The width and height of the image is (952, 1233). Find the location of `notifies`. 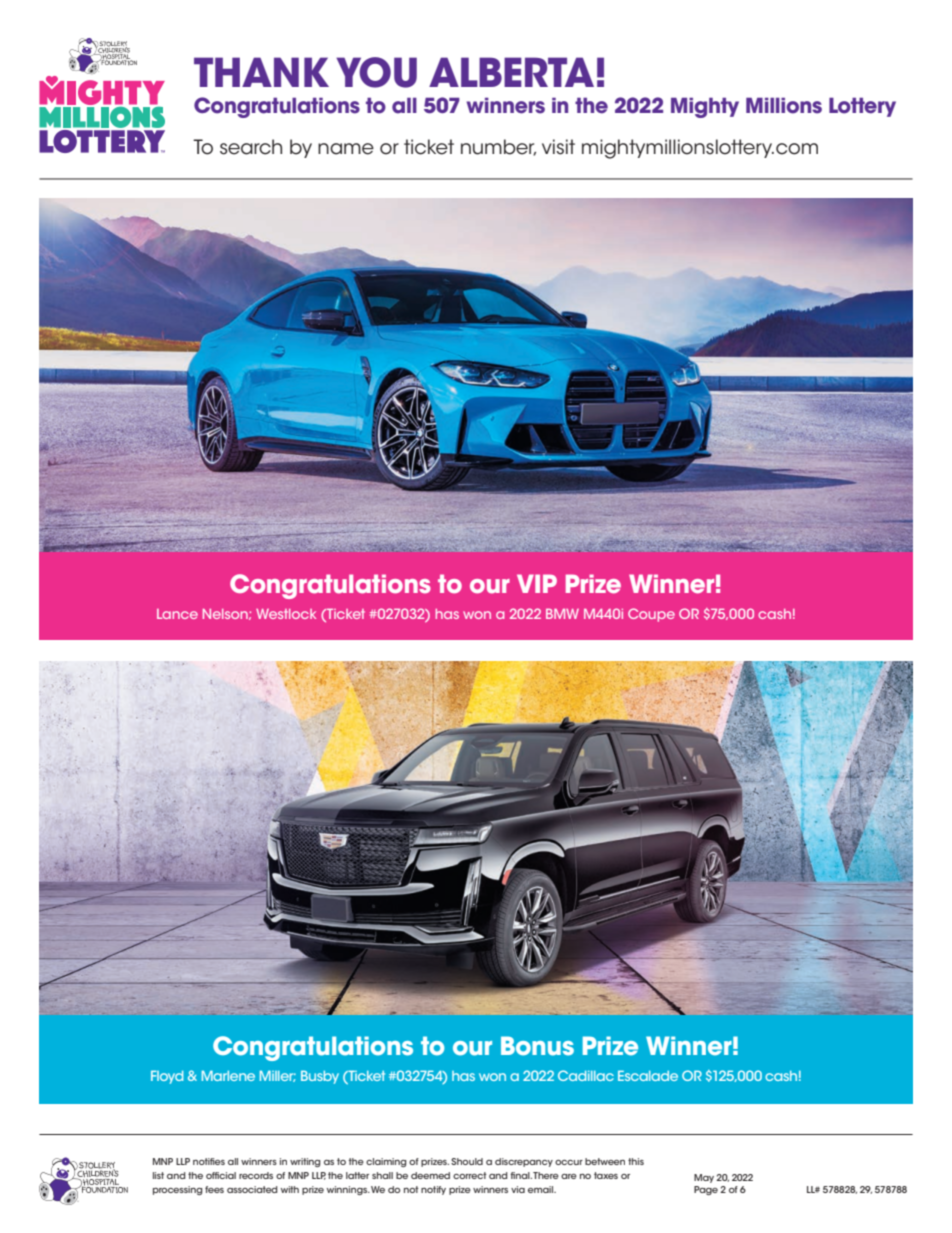

notifies is located at coordinates (209, 1161).
